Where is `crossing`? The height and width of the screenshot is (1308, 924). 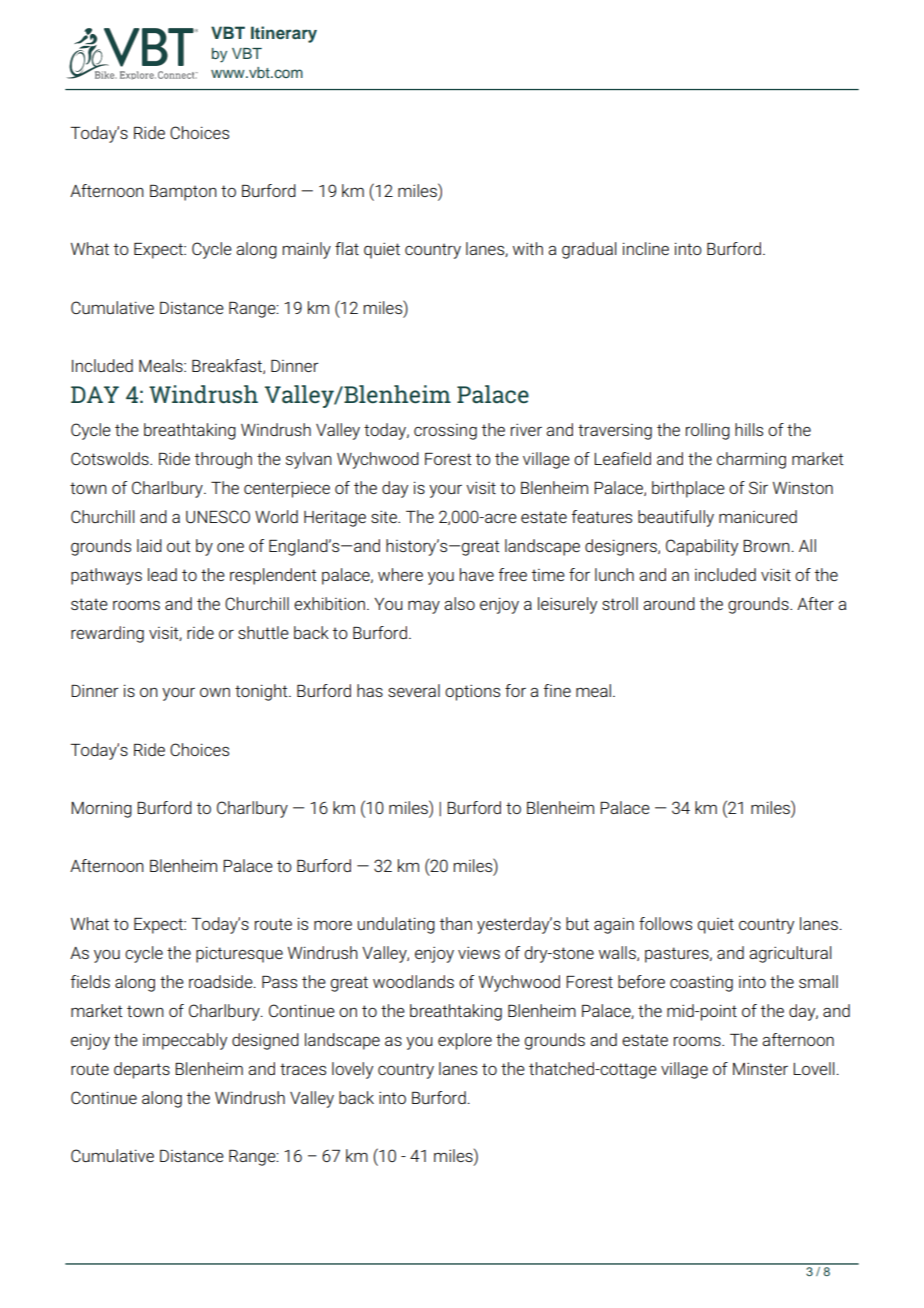 crossing is located at coordinates (445, 432).
